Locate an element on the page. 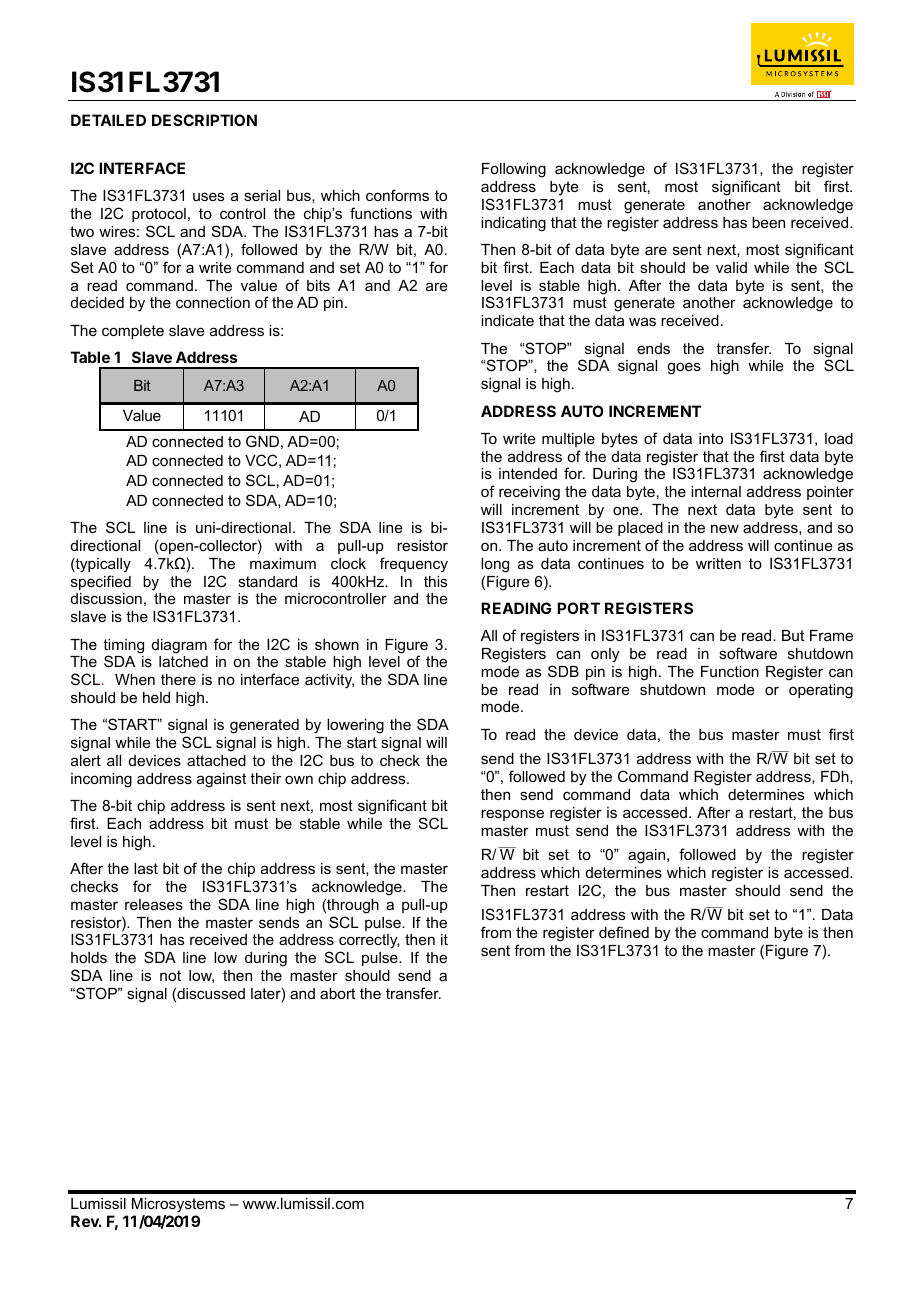 The width and height of the image is (924, 1308). complete is located at coordinates (133, 332).
